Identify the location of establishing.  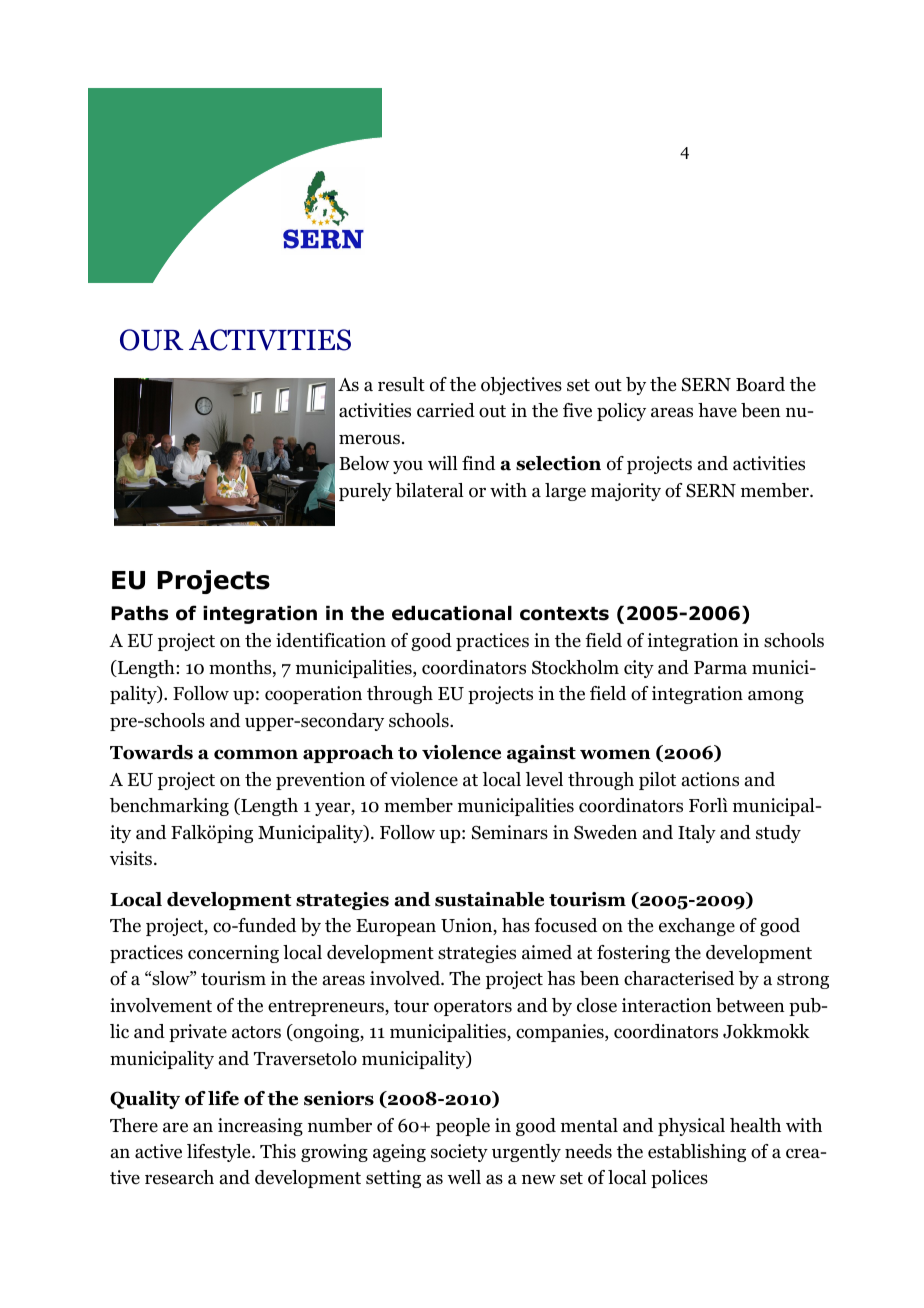
(697, 1153).
